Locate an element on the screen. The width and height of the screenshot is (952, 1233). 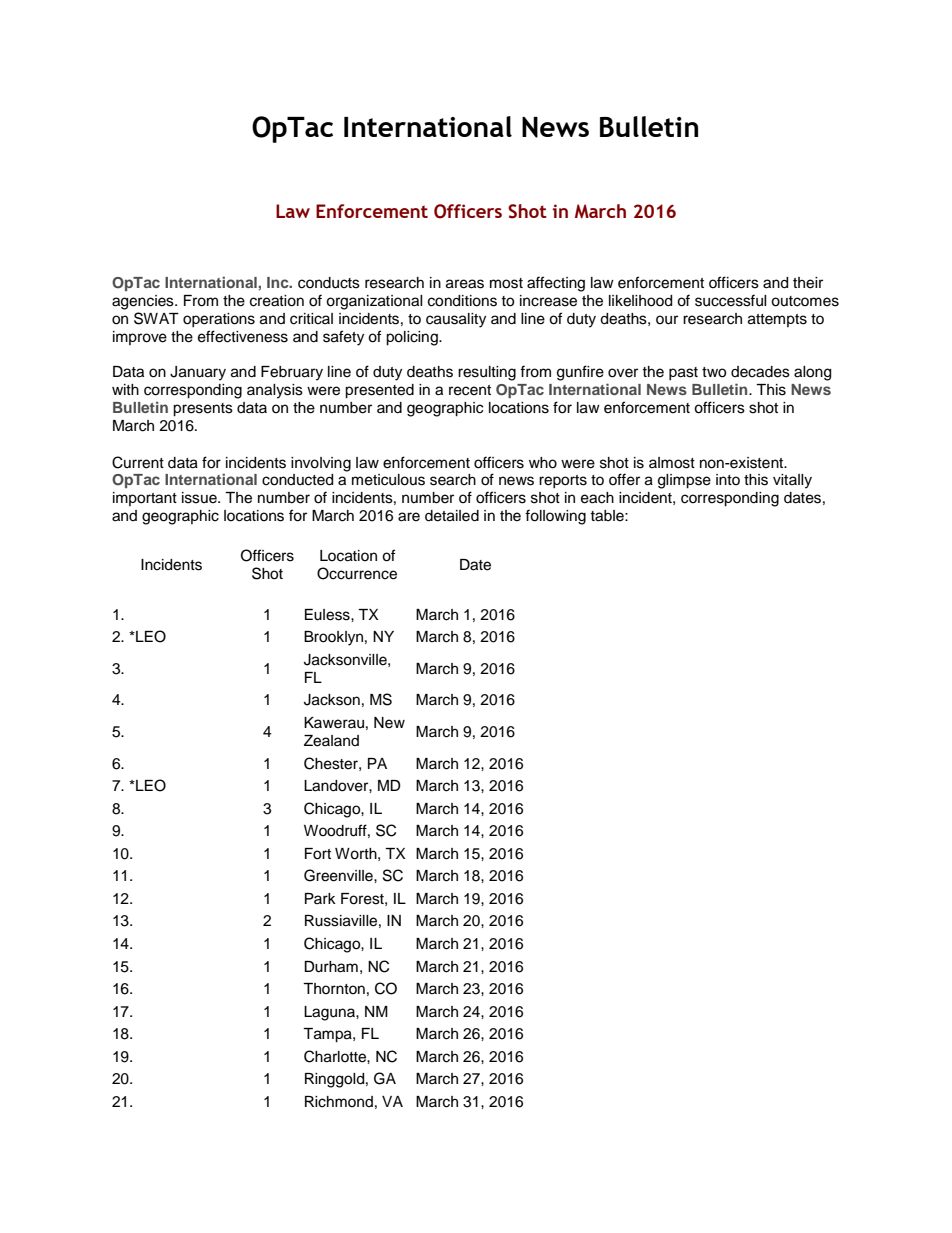
glimpse is located at coordinates (684, 481).
